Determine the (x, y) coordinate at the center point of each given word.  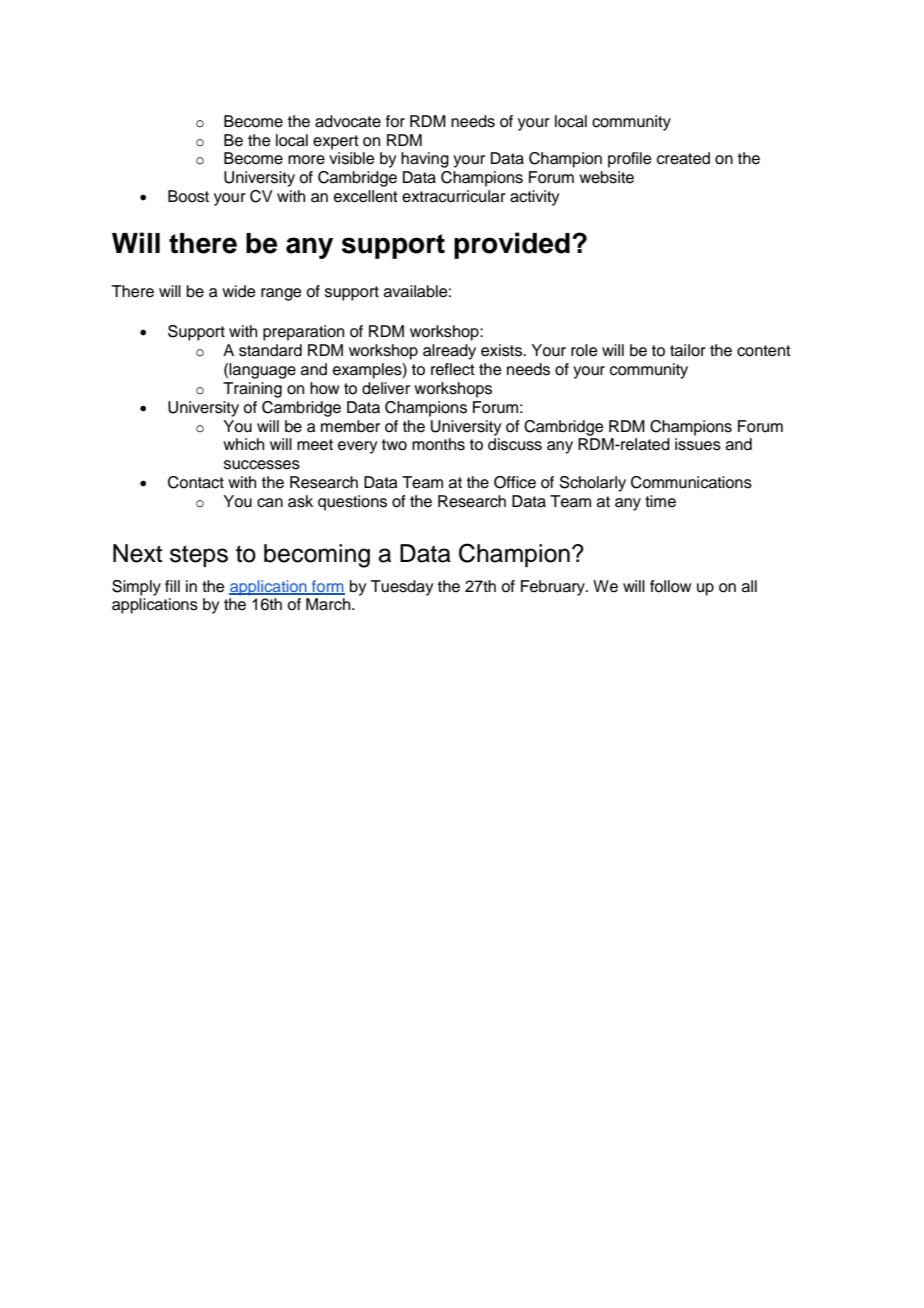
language (262, 371)
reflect (453, 369)
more (306, 160)
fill (172, 586)
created (683, 158)
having (425, 160)
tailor (688, 350)
